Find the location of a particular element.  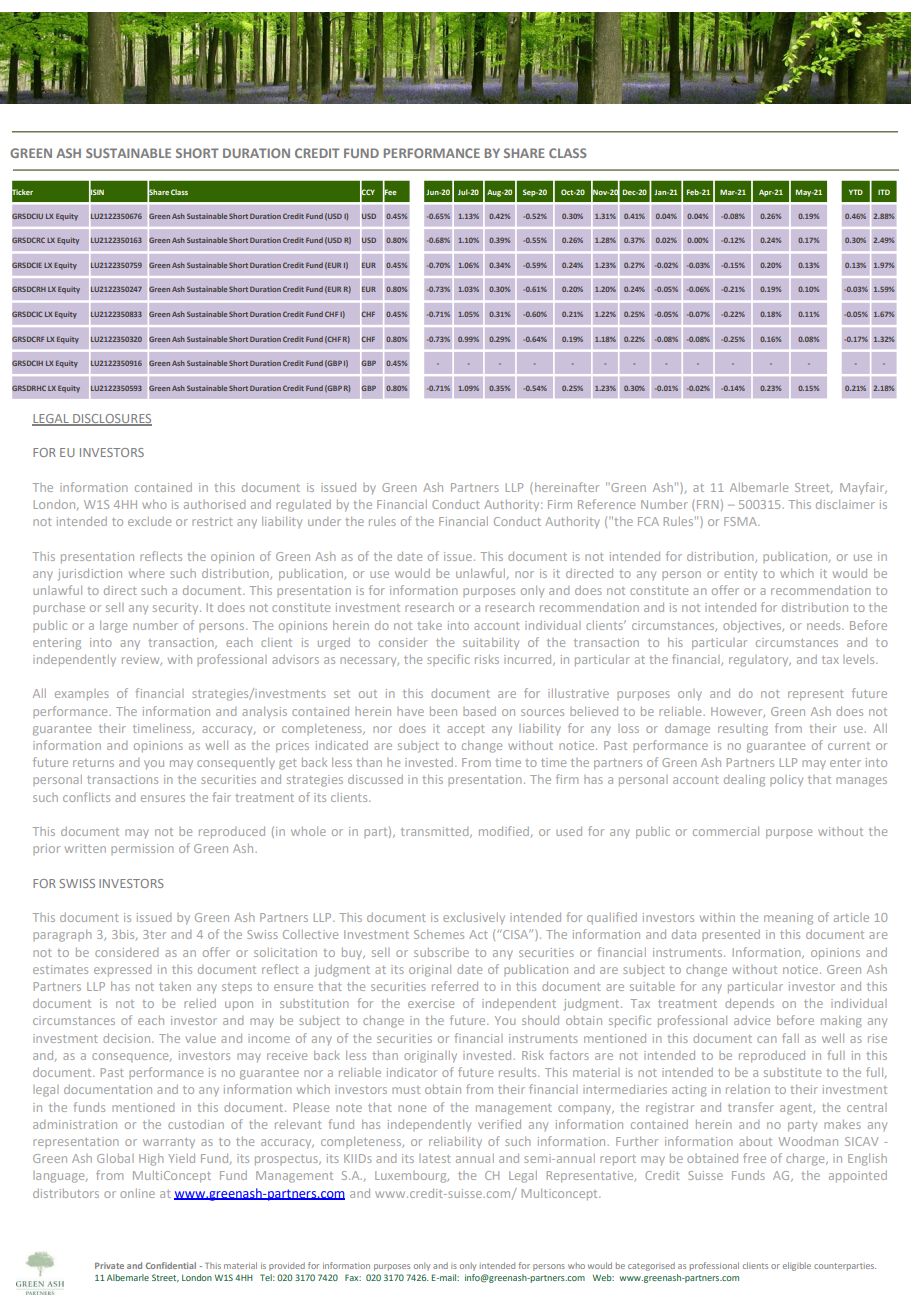

commercial is located at coordinates (726, 831).
